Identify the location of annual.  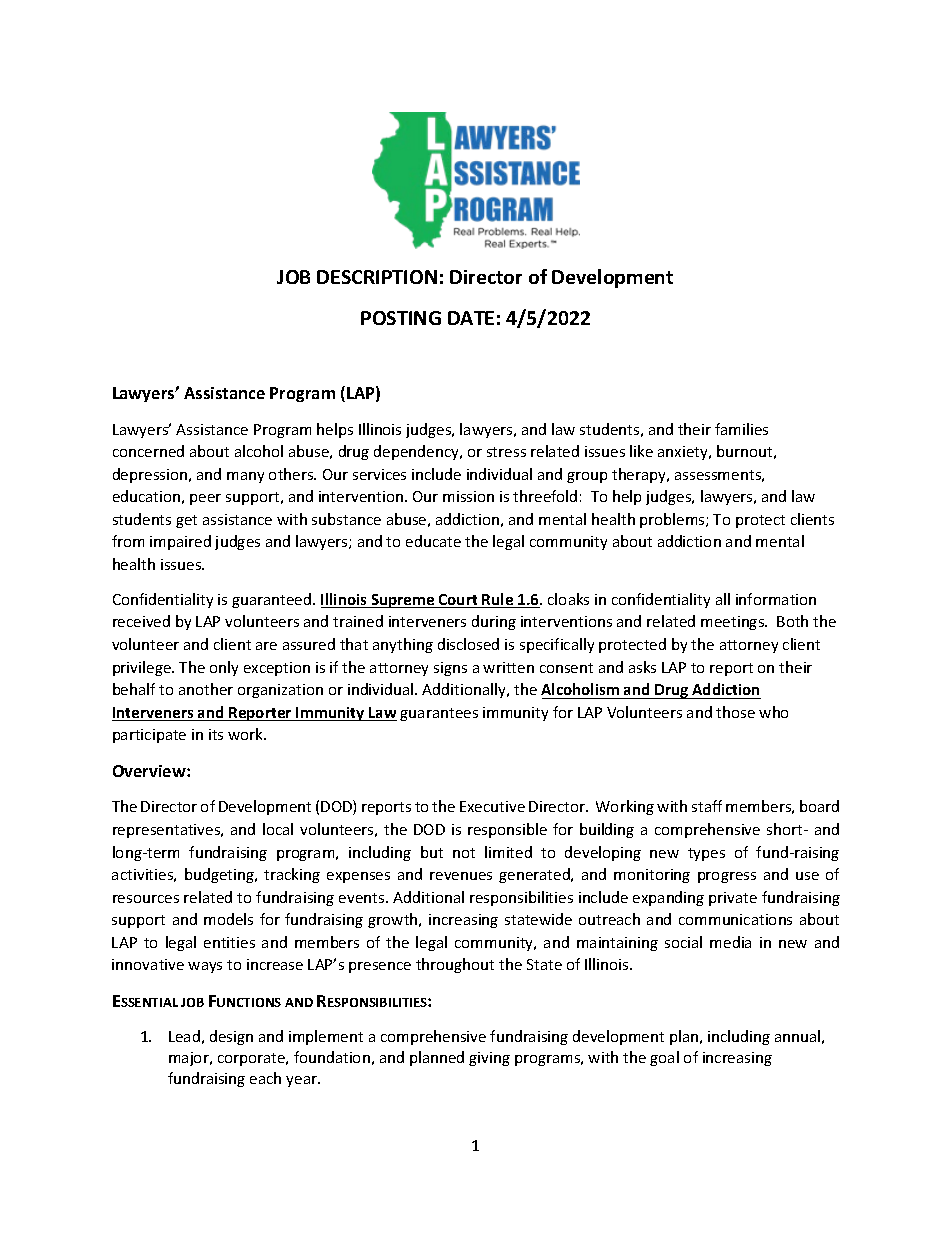
(797, 1036).
